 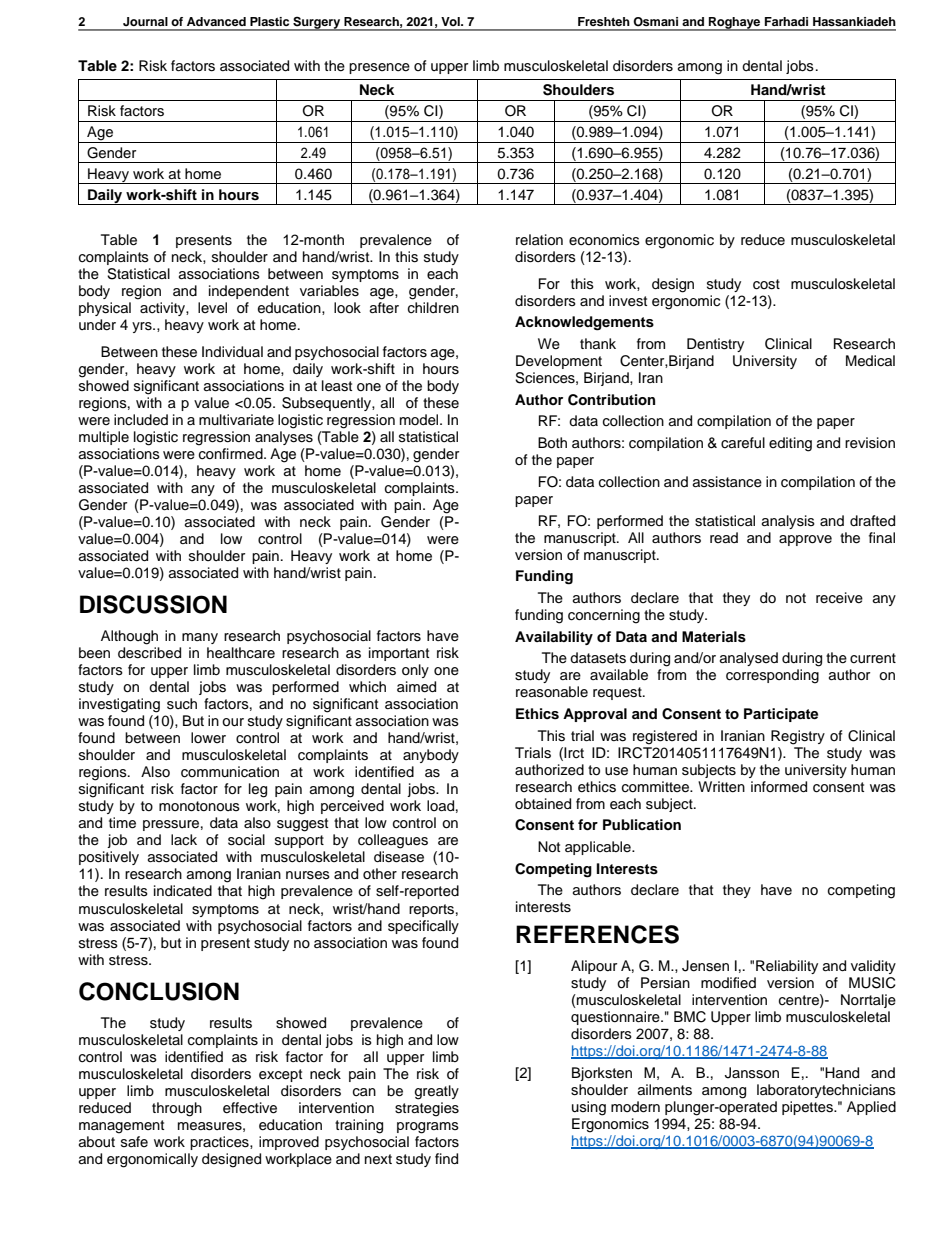 I want to click on multivariate, so click(x=236, y=419).
